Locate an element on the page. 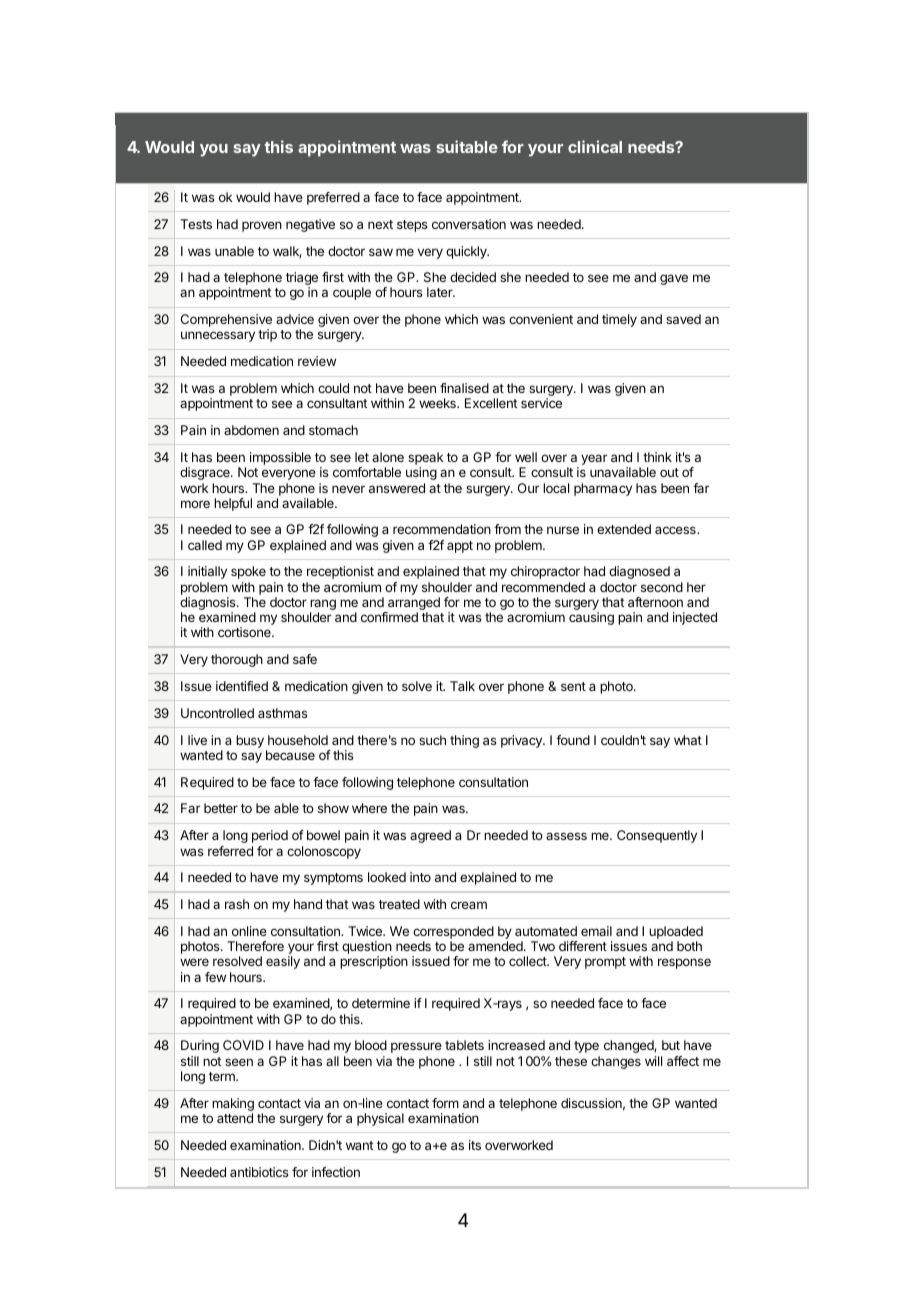  Talk is located at coordinates (462, 686).
